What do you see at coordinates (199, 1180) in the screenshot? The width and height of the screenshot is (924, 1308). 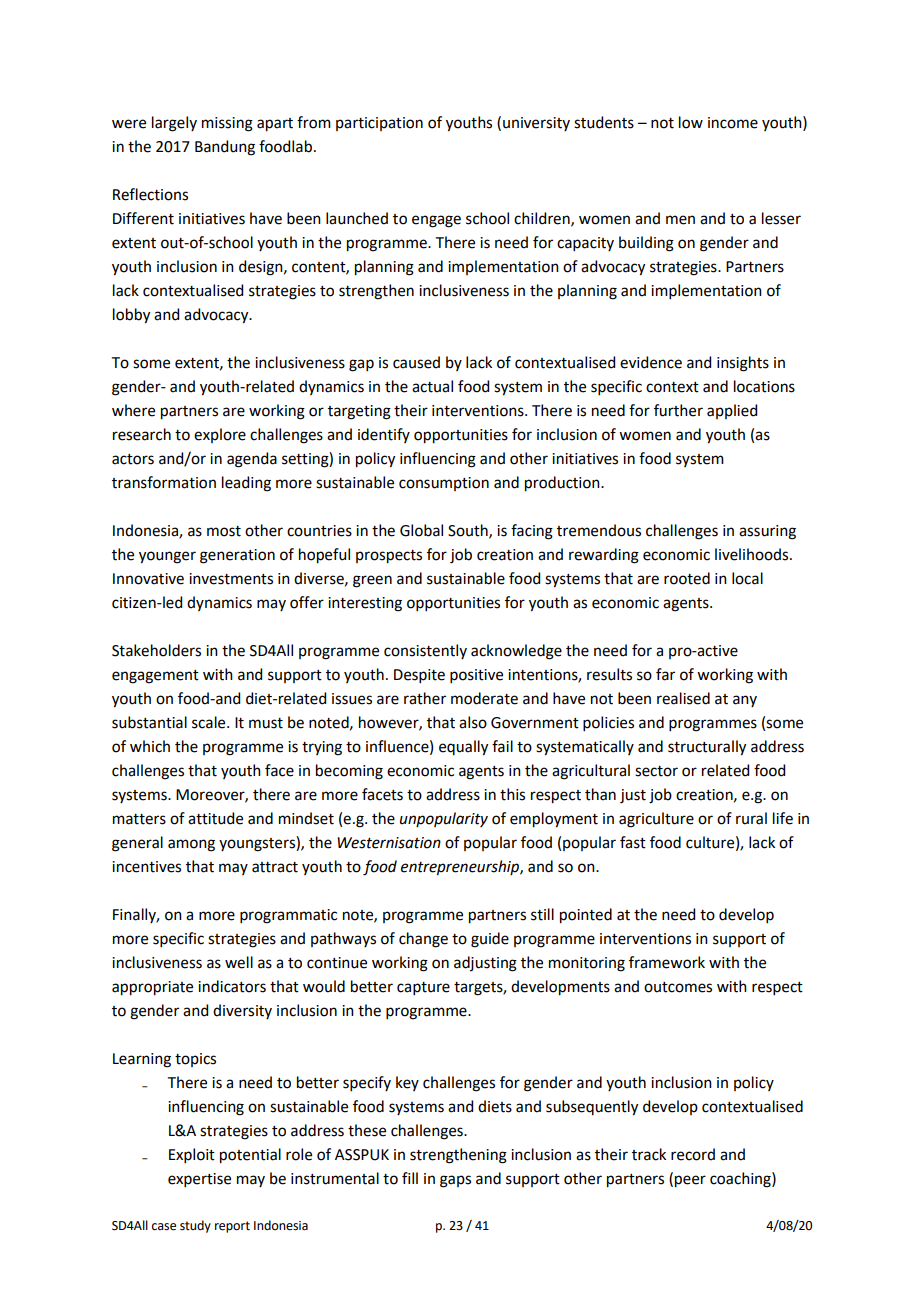 I see `expertise` at bounding box center [199, 1180].
